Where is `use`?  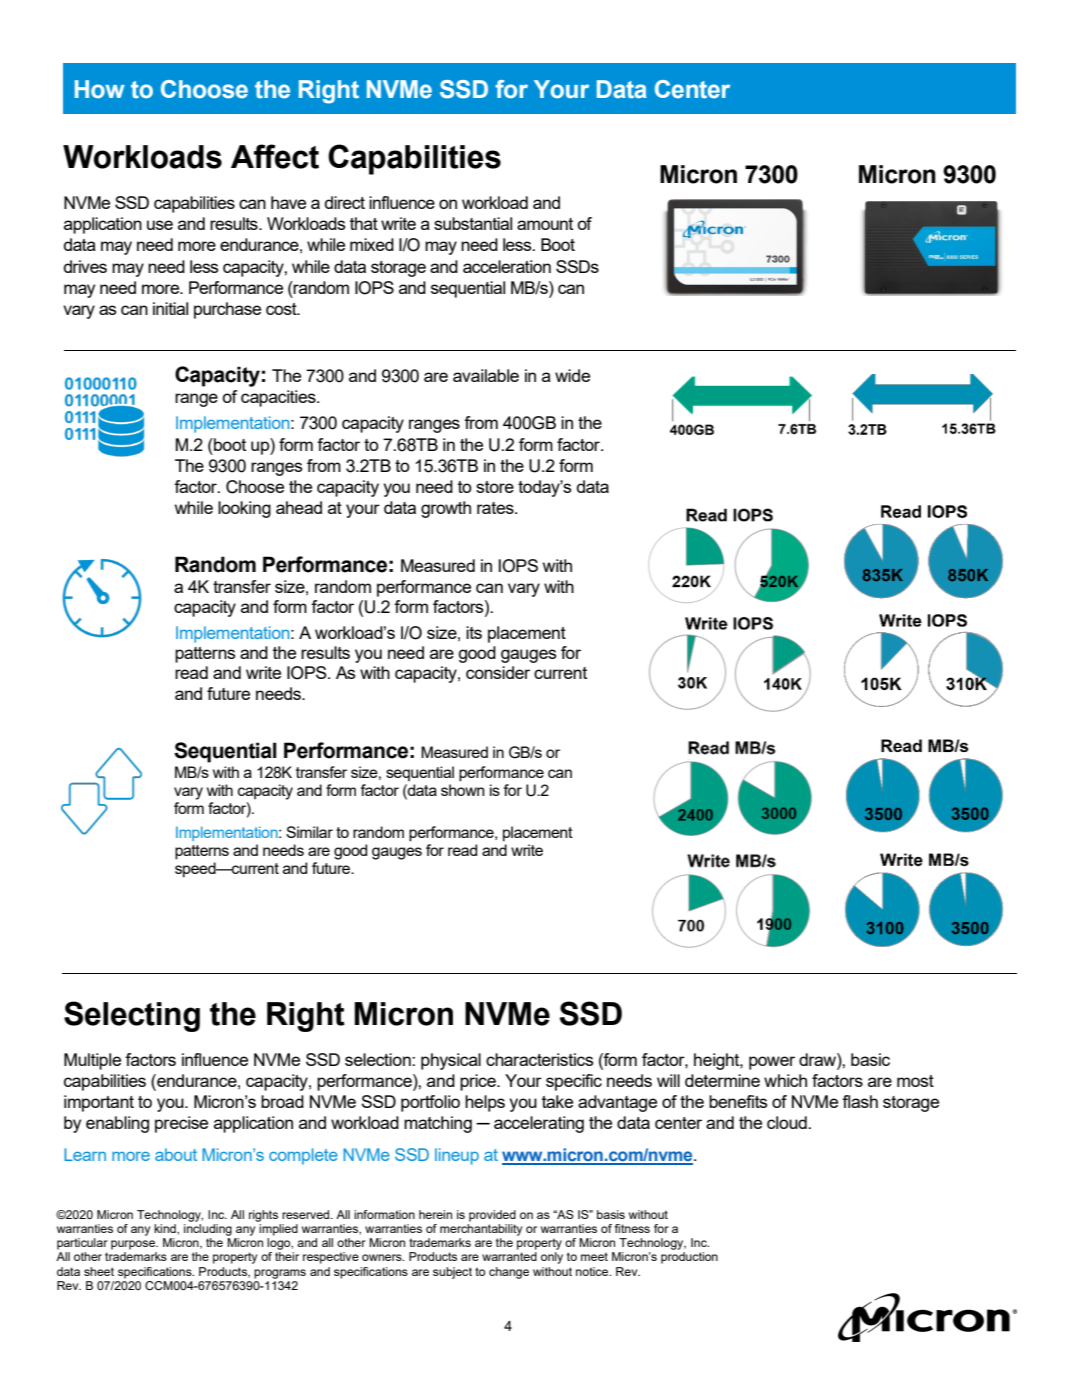 use is located at coordinates (160, 225).
